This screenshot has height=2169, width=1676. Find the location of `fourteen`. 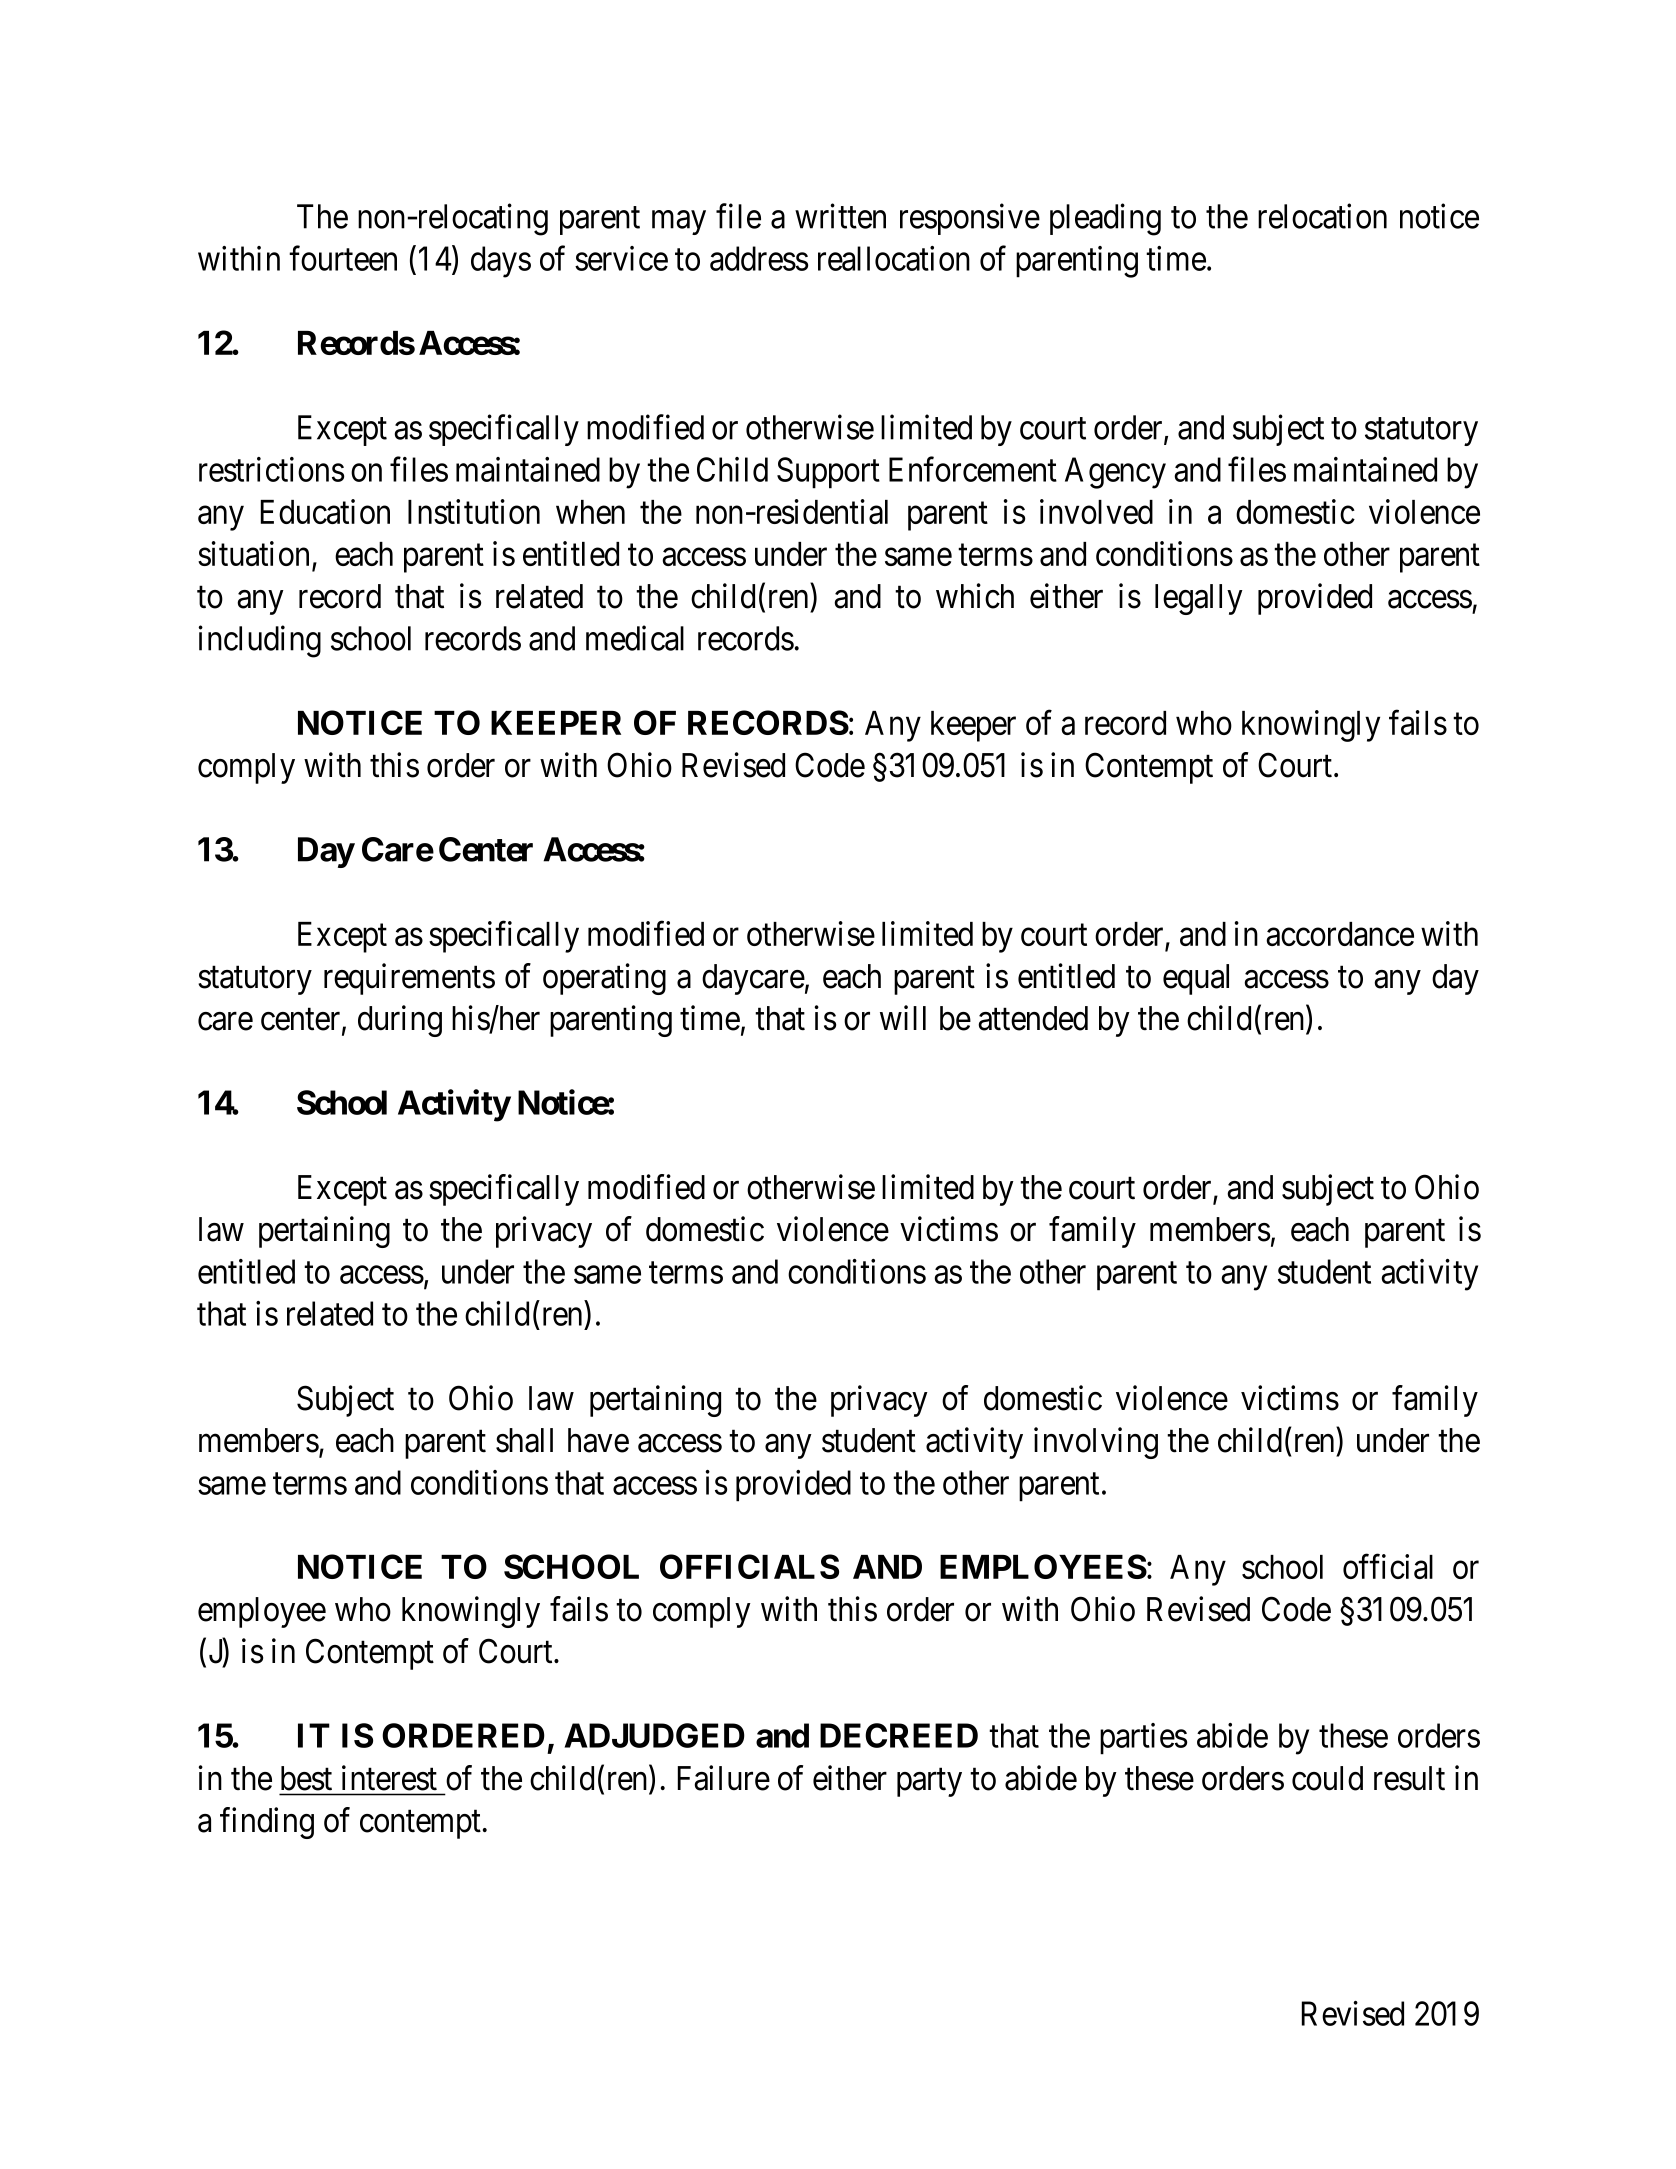

fourteen is located at coordinates (343, 258).
